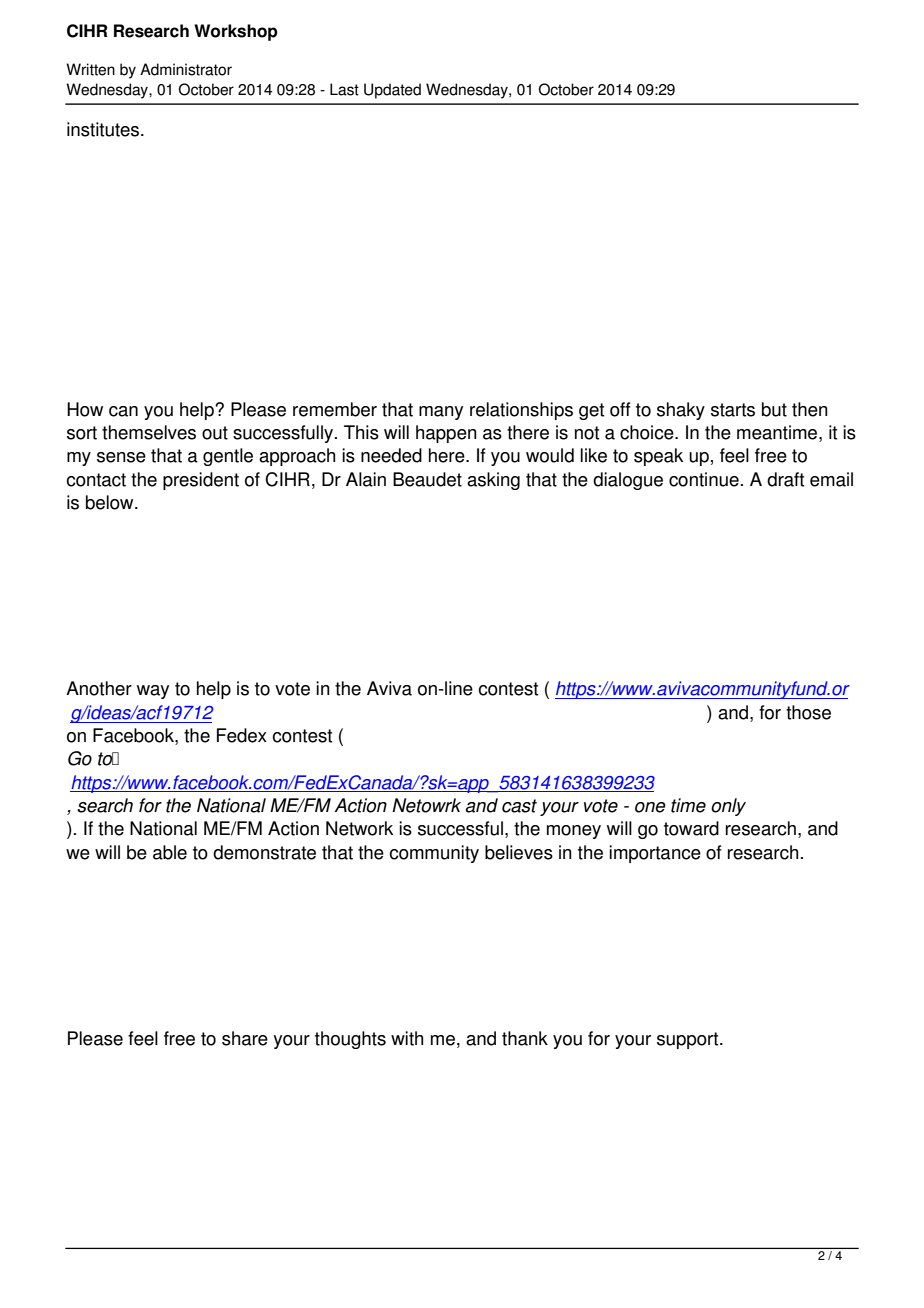  I want to click on Last, so click(344, 89).
